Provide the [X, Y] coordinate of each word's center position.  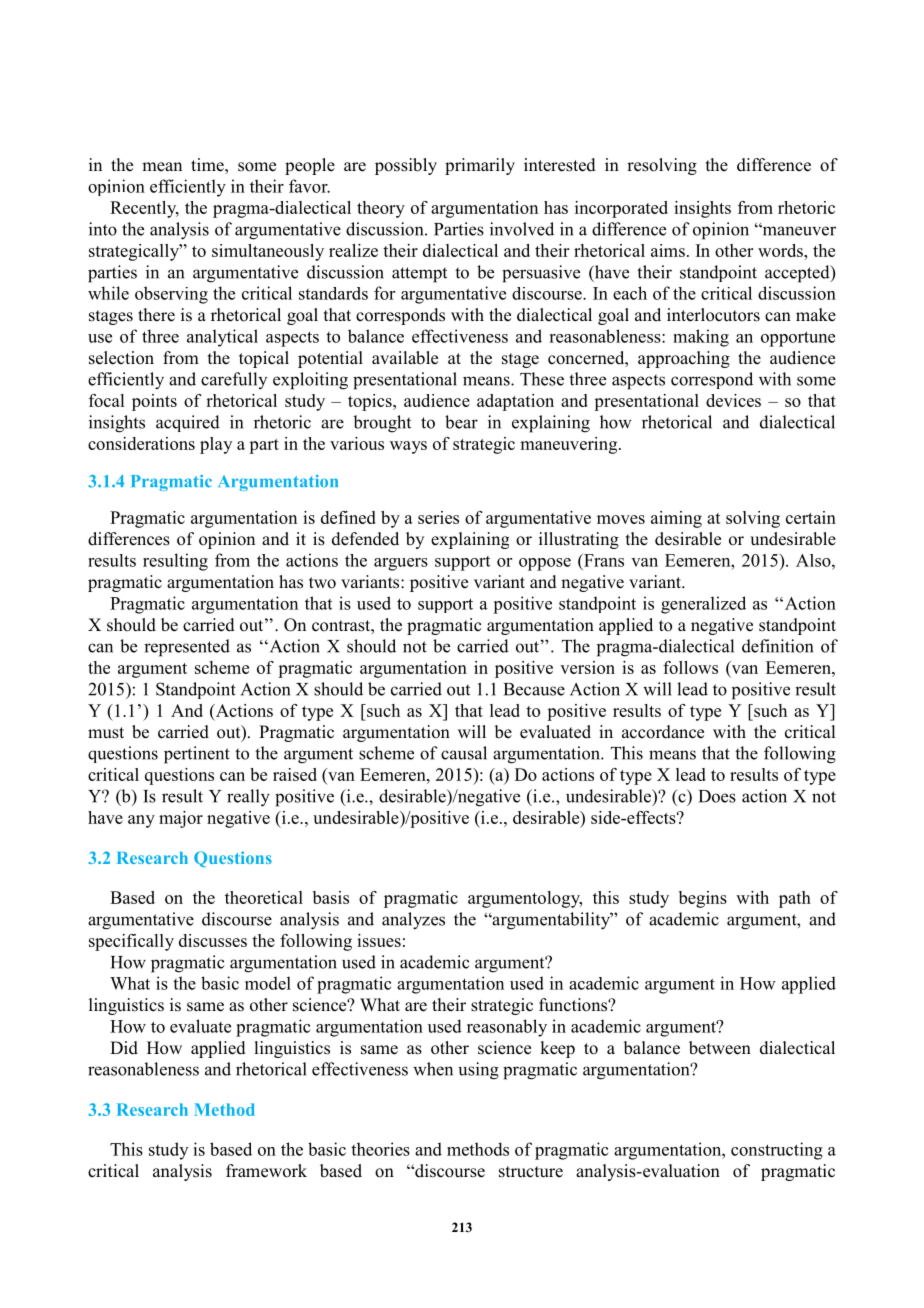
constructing [777, 1151]
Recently [144, 209]
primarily [480, 166]
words [781, 250]
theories [380, 1149]
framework [266, 1171]
